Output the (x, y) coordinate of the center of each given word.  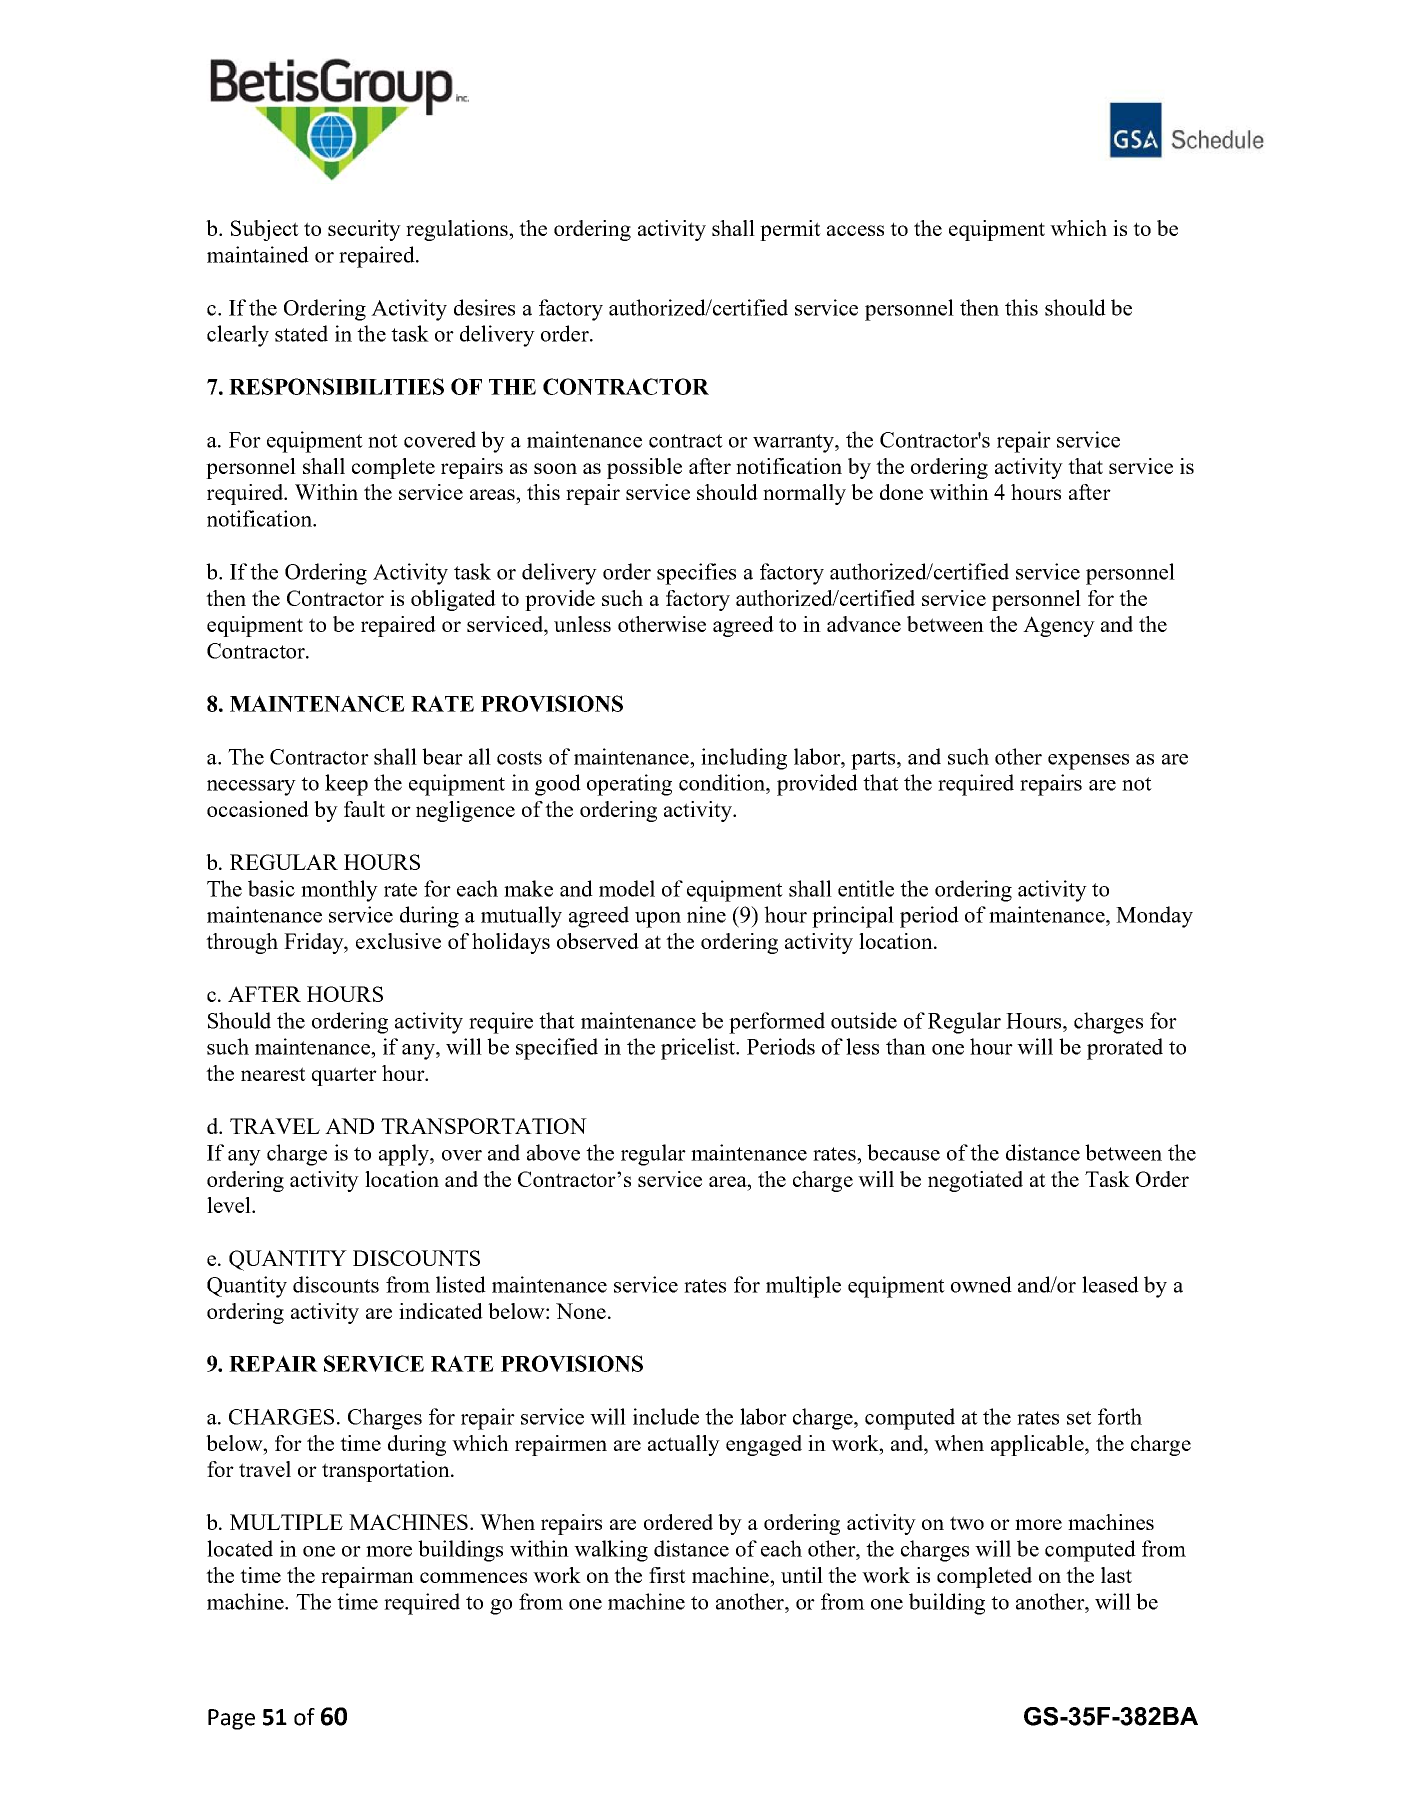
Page (231, 1719)
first (667, 1575)
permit (790, 230)
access (855, 230)
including (744, 759)
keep (346, 785)
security (364, 230)
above (553, 1152)
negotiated (975, 1181)
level (230, 1205)
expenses (1088, 762)
